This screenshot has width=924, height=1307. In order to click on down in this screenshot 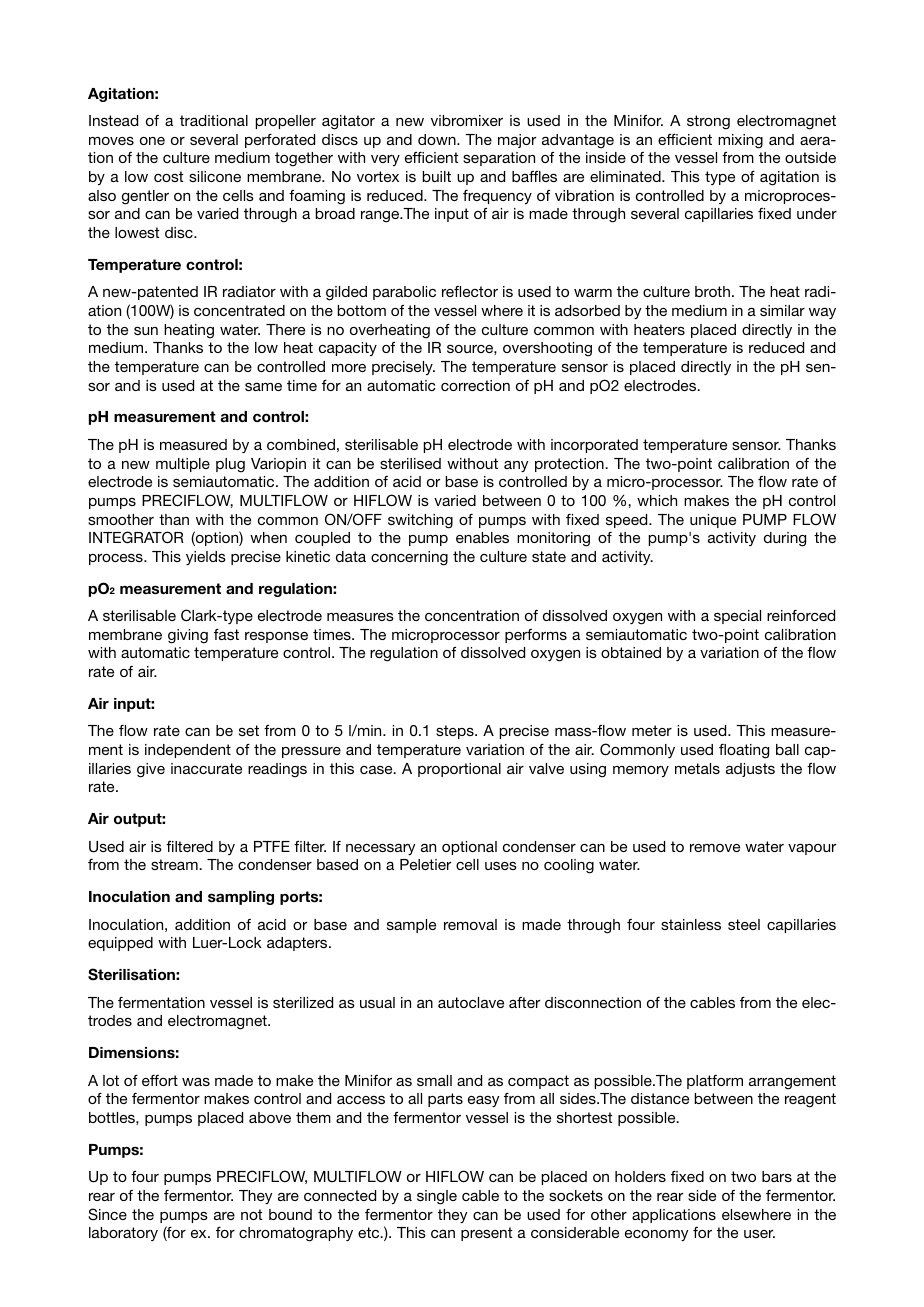, I will do `click(438, 139)`.
